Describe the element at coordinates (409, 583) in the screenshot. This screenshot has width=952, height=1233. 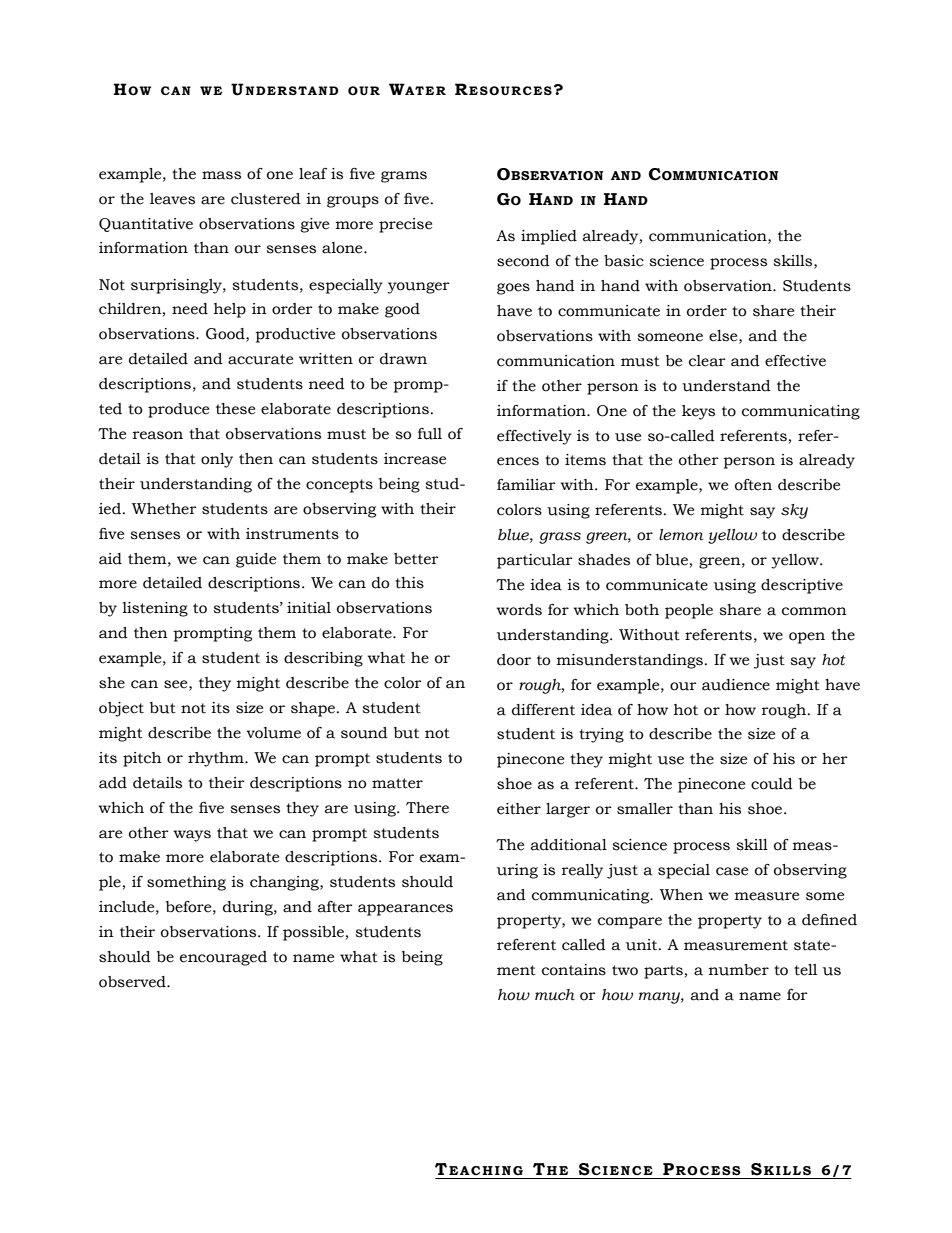
I see `this` at that location.
